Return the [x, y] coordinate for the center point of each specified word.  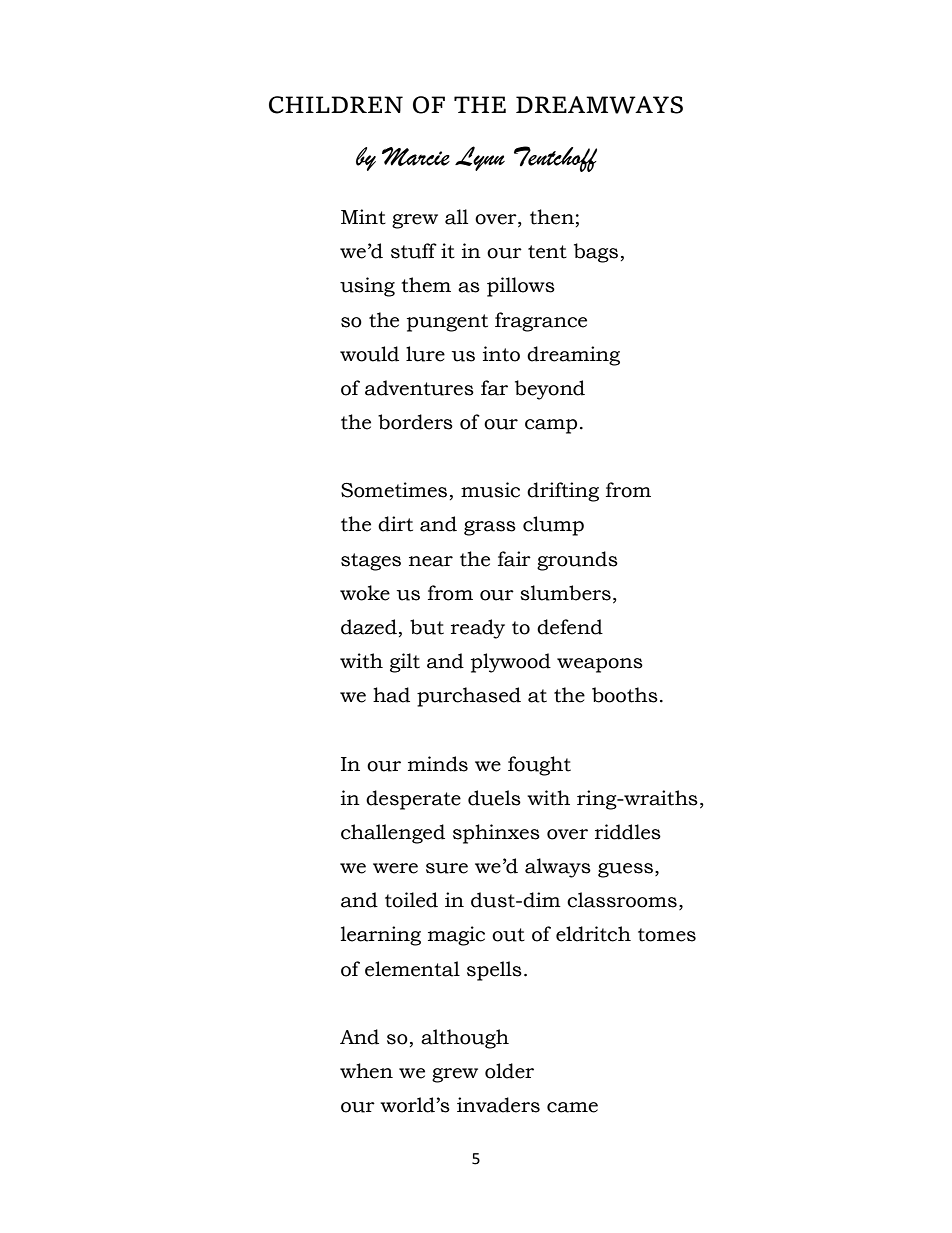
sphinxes [496, 834]
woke [365, 593]
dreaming [573, 356]
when [366, 1071]
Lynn [480, 158]
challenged [393, 834]
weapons [600, 665]
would [369, 354]
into [501, 354]
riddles [628, 832]
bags [596, 253]
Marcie [416, 156]
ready [478, 629]
